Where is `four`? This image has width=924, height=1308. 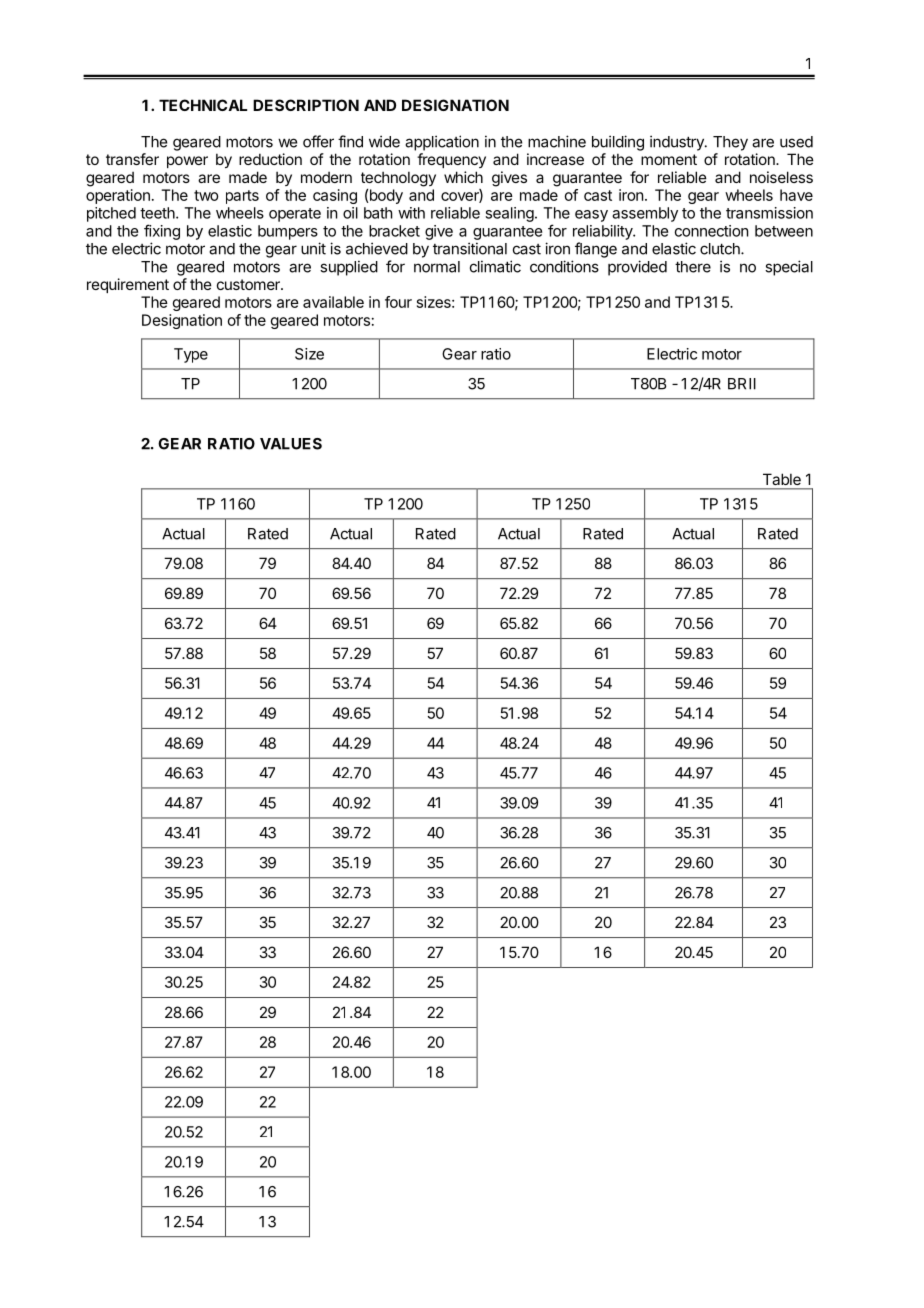 four is located at coordinates (398, 302).
